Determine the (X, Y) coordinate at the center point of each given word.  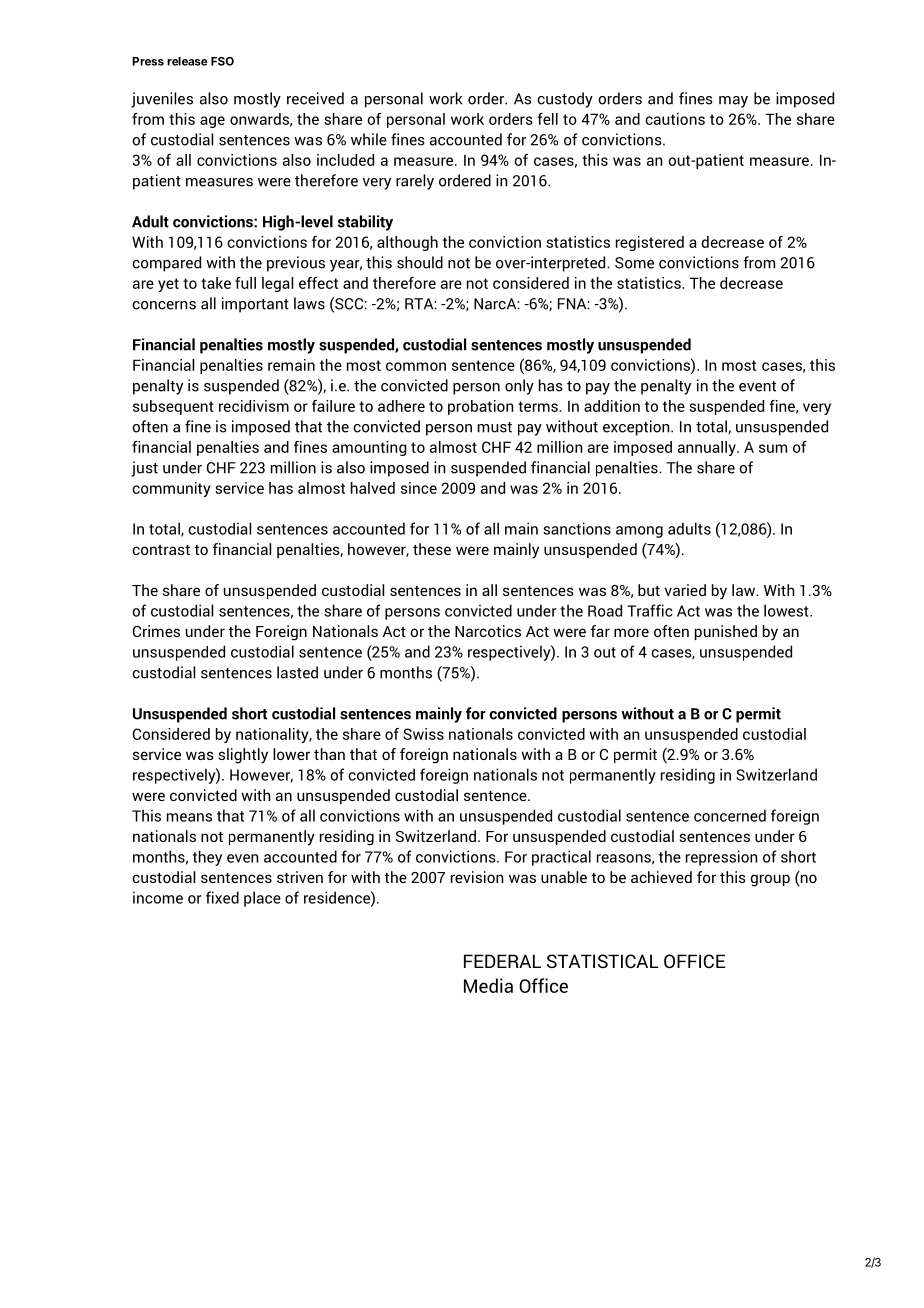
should (420, 262)
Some (634, 263)
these (432, 549)
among (639, 532)
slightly (243, 756)
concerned (730, 815)
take (216, 283)
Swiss (423, 734)
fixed (222, 897)
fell (547, 119)
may (733, 102)
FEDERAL (502, 961)
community (171, 489)
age (212, 122)
